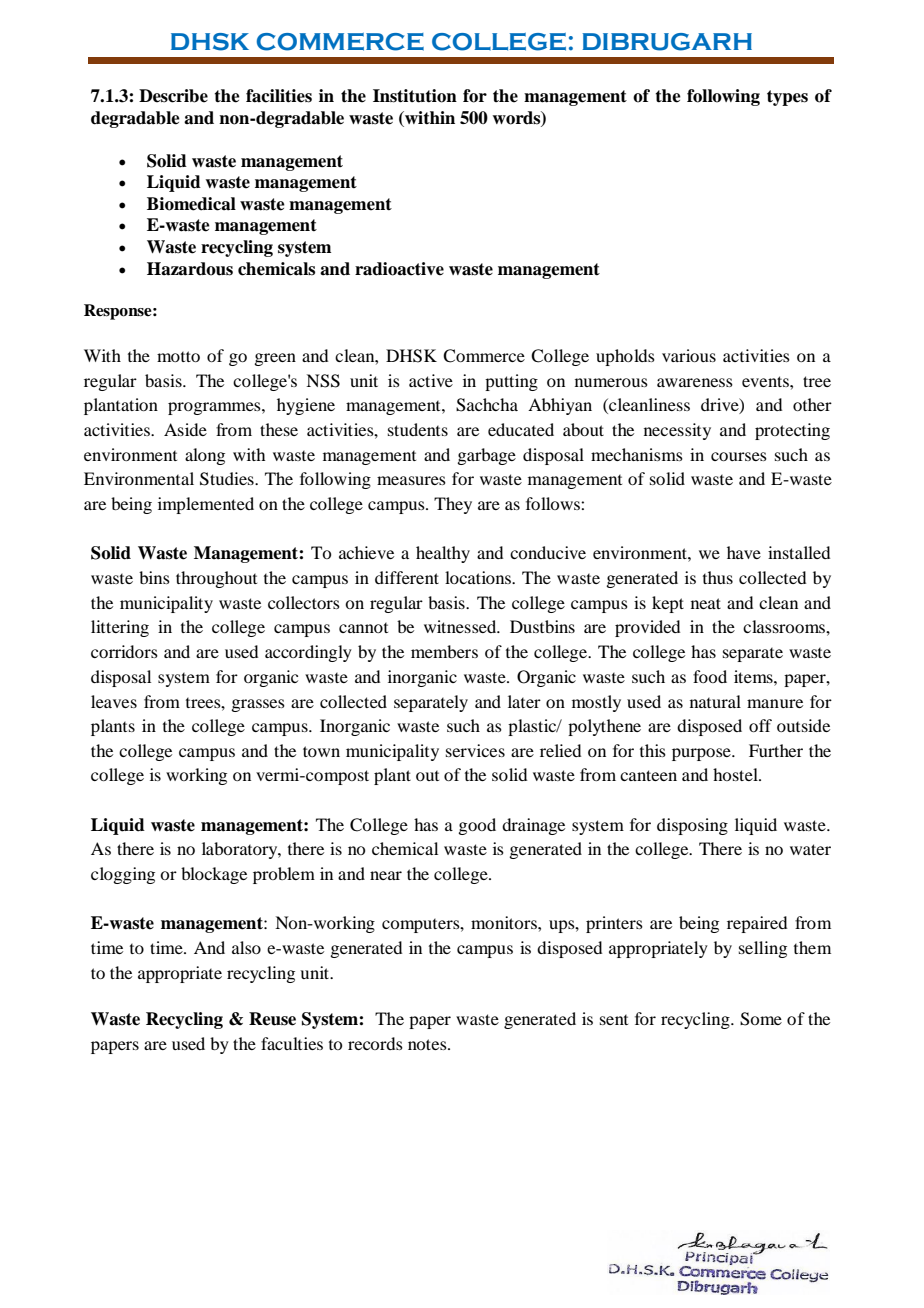 The width and height of the document is (924, 1308). Describe the element at coordinates (173, 96) in the document. I see `Describe` at that location.
